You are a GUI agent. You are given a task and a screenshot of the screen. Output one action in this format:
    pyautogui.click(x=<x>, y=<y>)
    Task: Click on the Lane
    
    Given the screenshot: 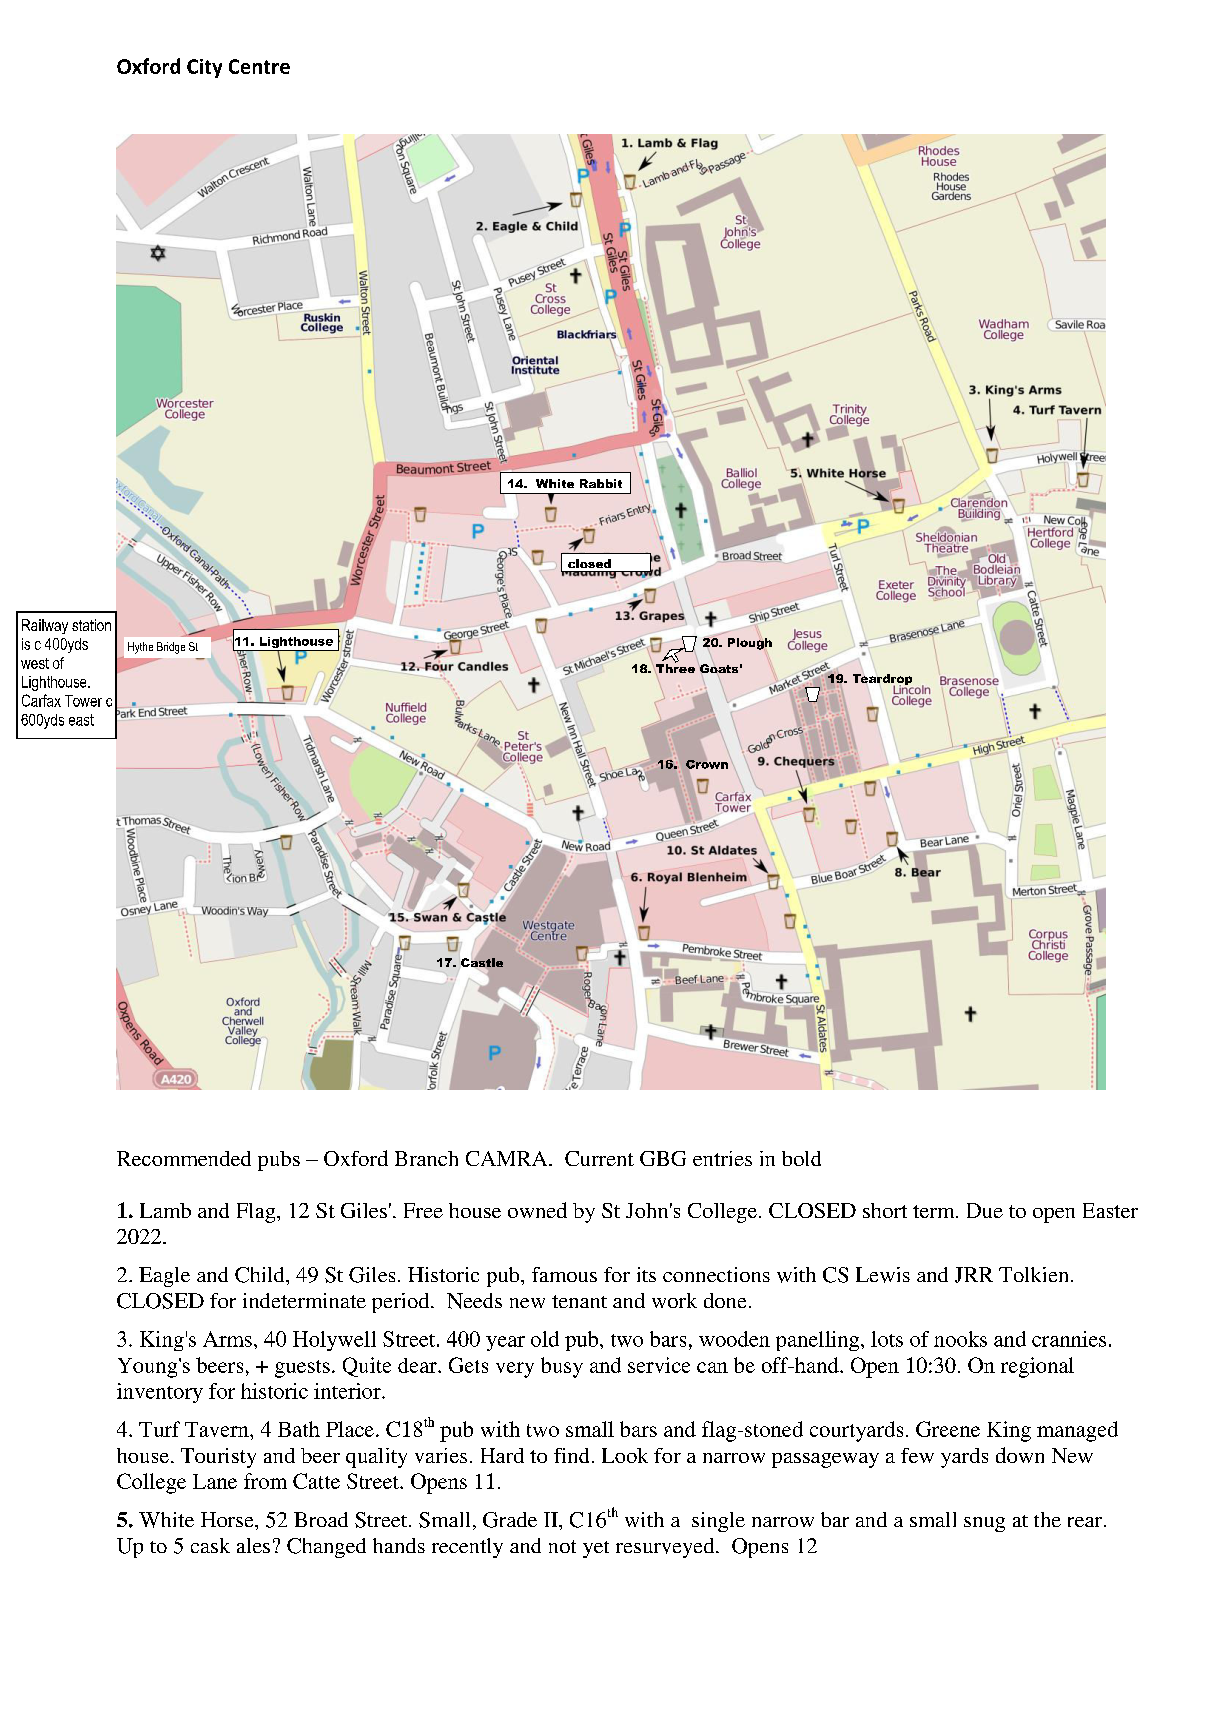 What is the action you would take?
    pyautogui.click(x=215, y=1481)
